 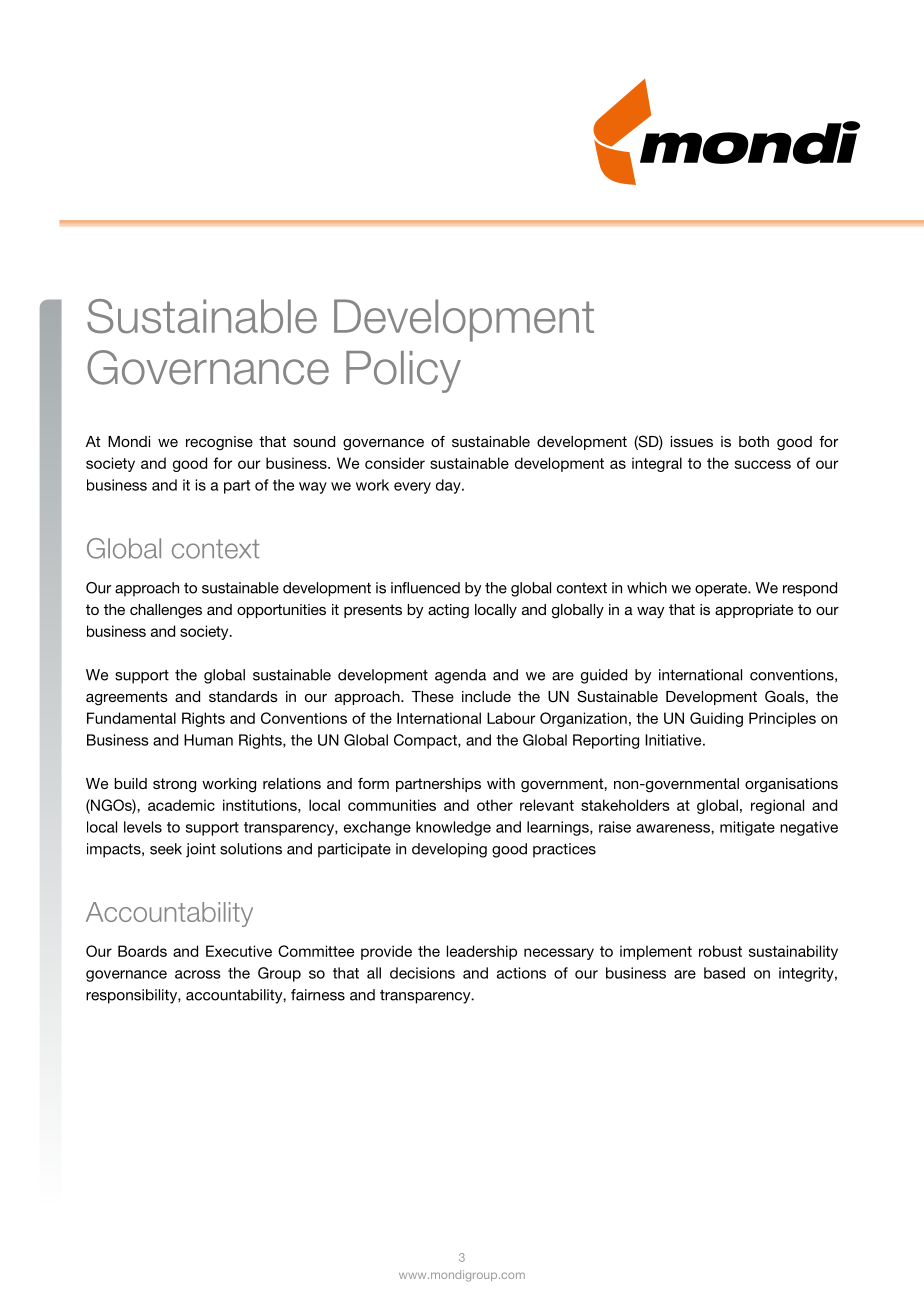 What do you see at coordinates (219, 443) in the document?
I see `recognise` at bounding box center [219, 443].
